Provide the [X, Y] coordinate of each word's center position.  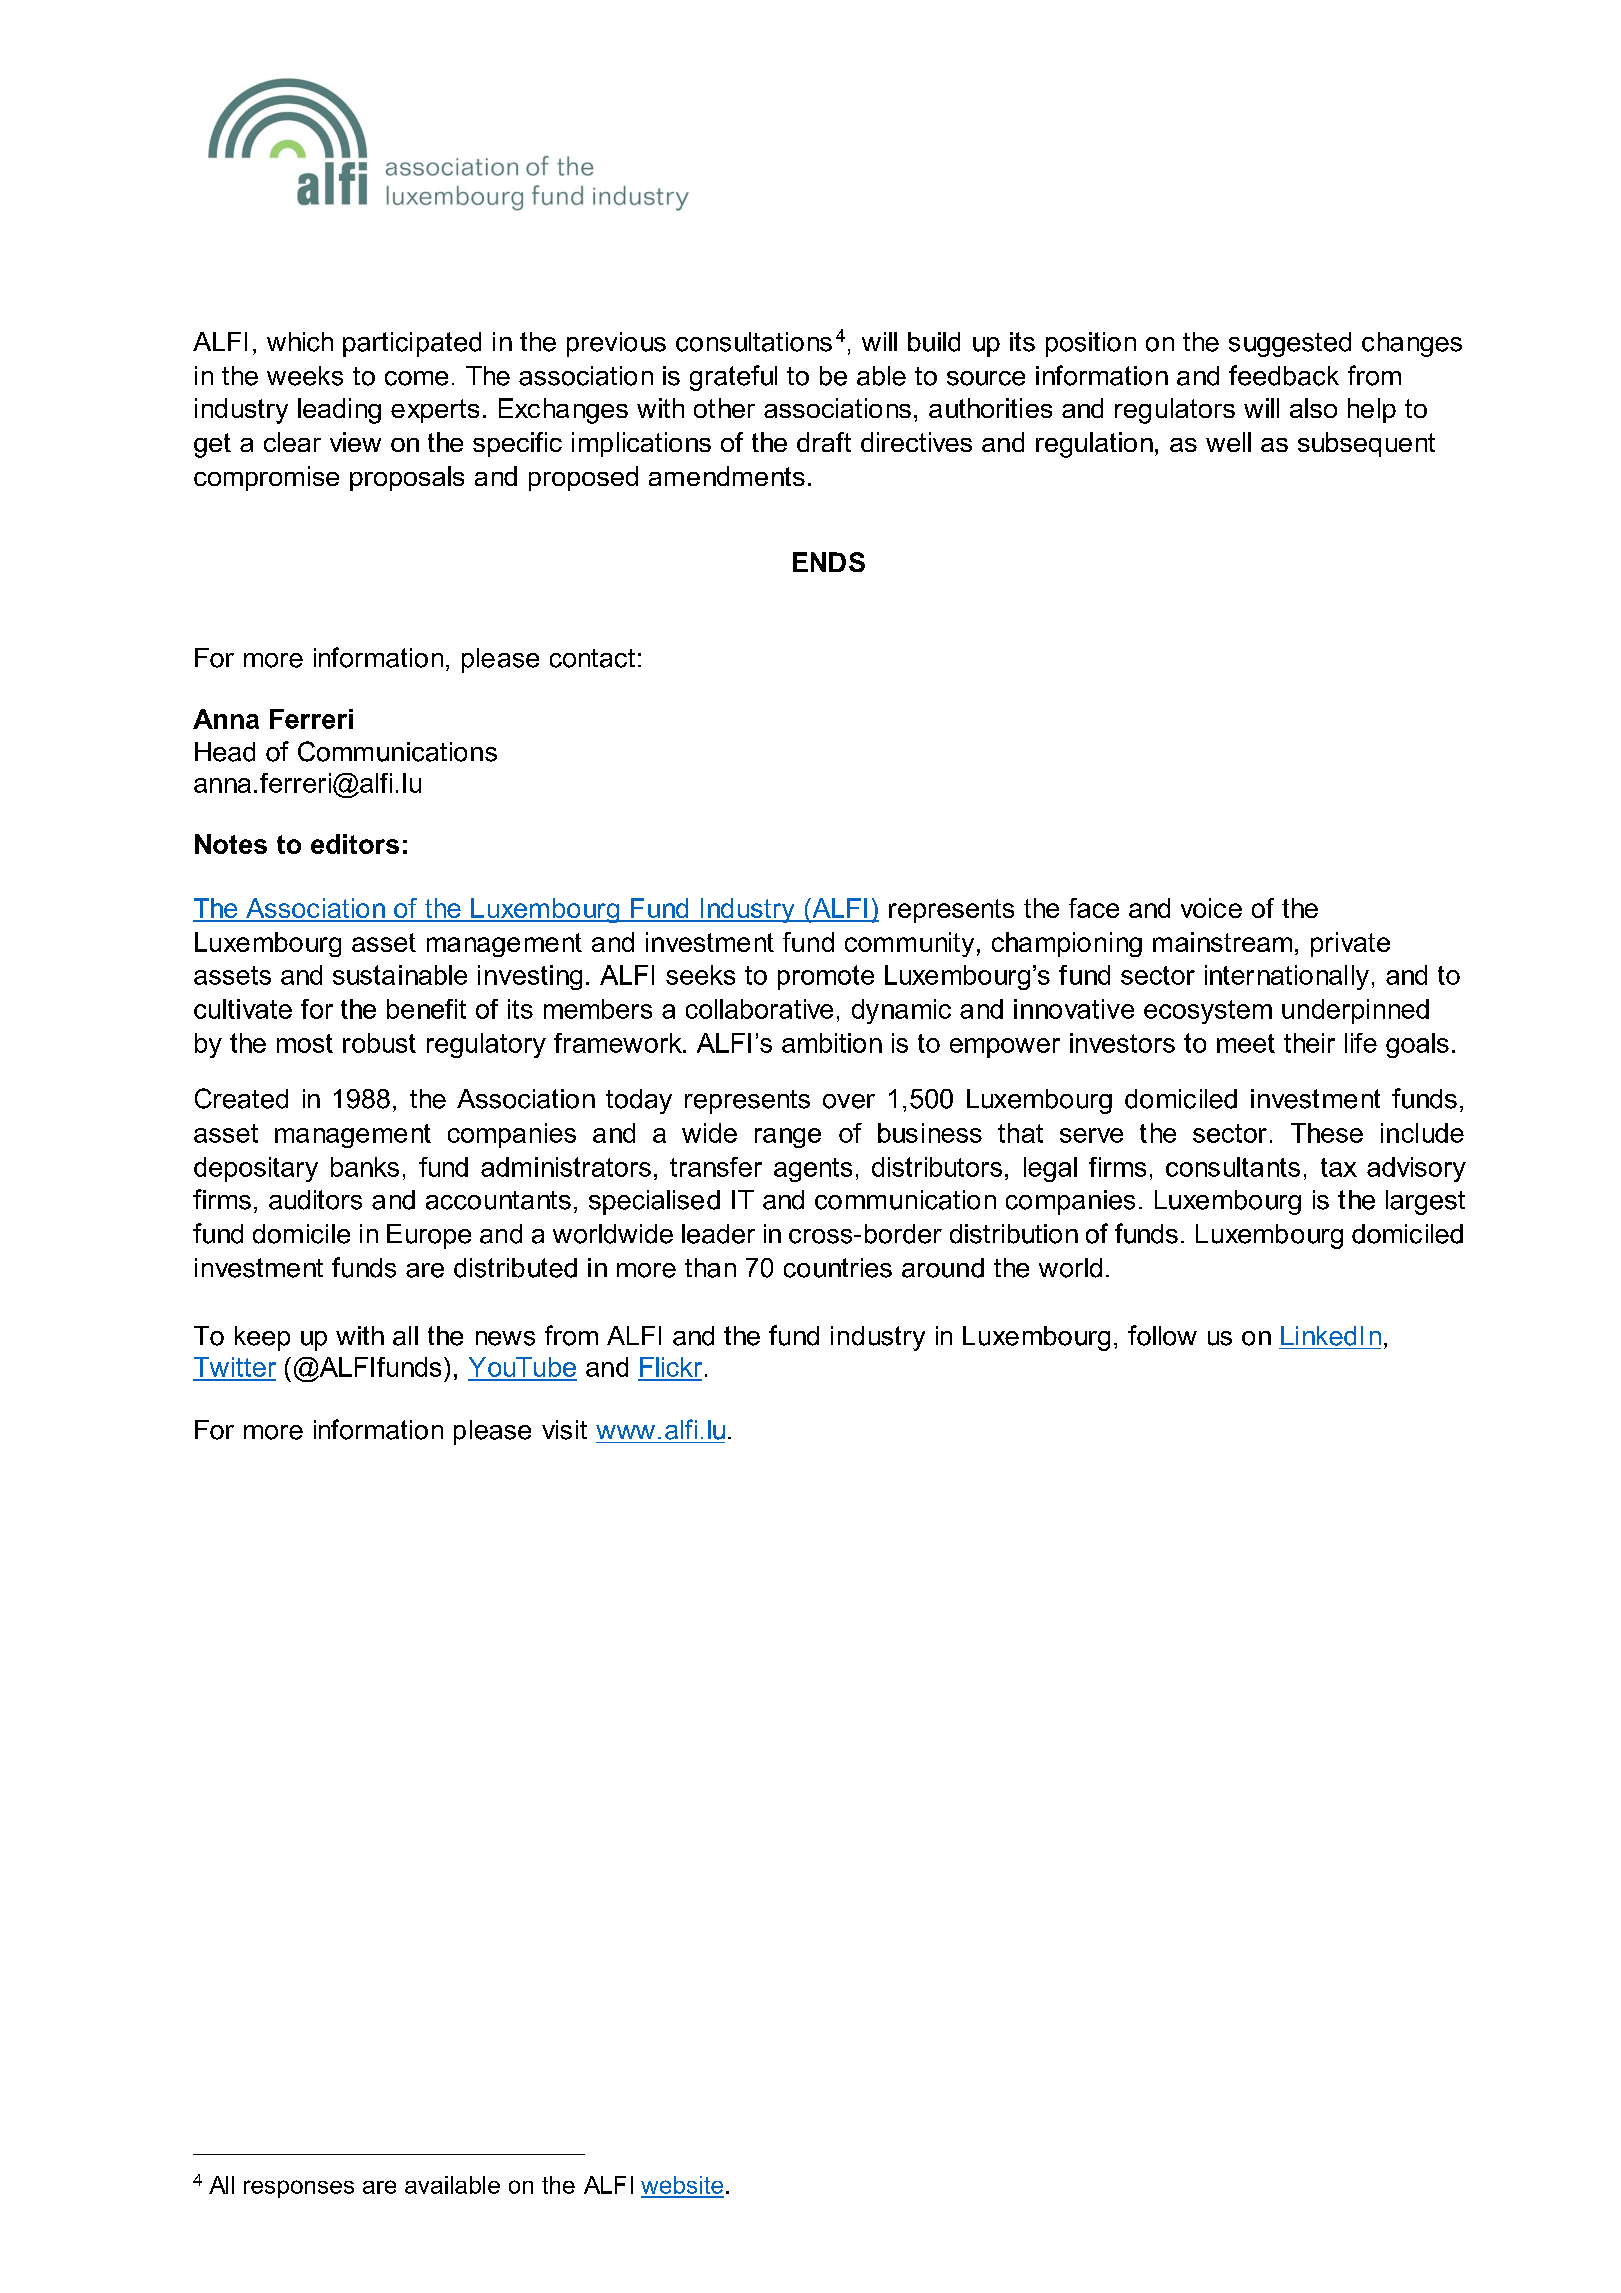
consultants [1233, 1167]
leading [339, 411]
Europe [429, 1236]
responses [299, 2189]
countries [838, 1268]
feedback [1284, 375]
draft [824, 442]
